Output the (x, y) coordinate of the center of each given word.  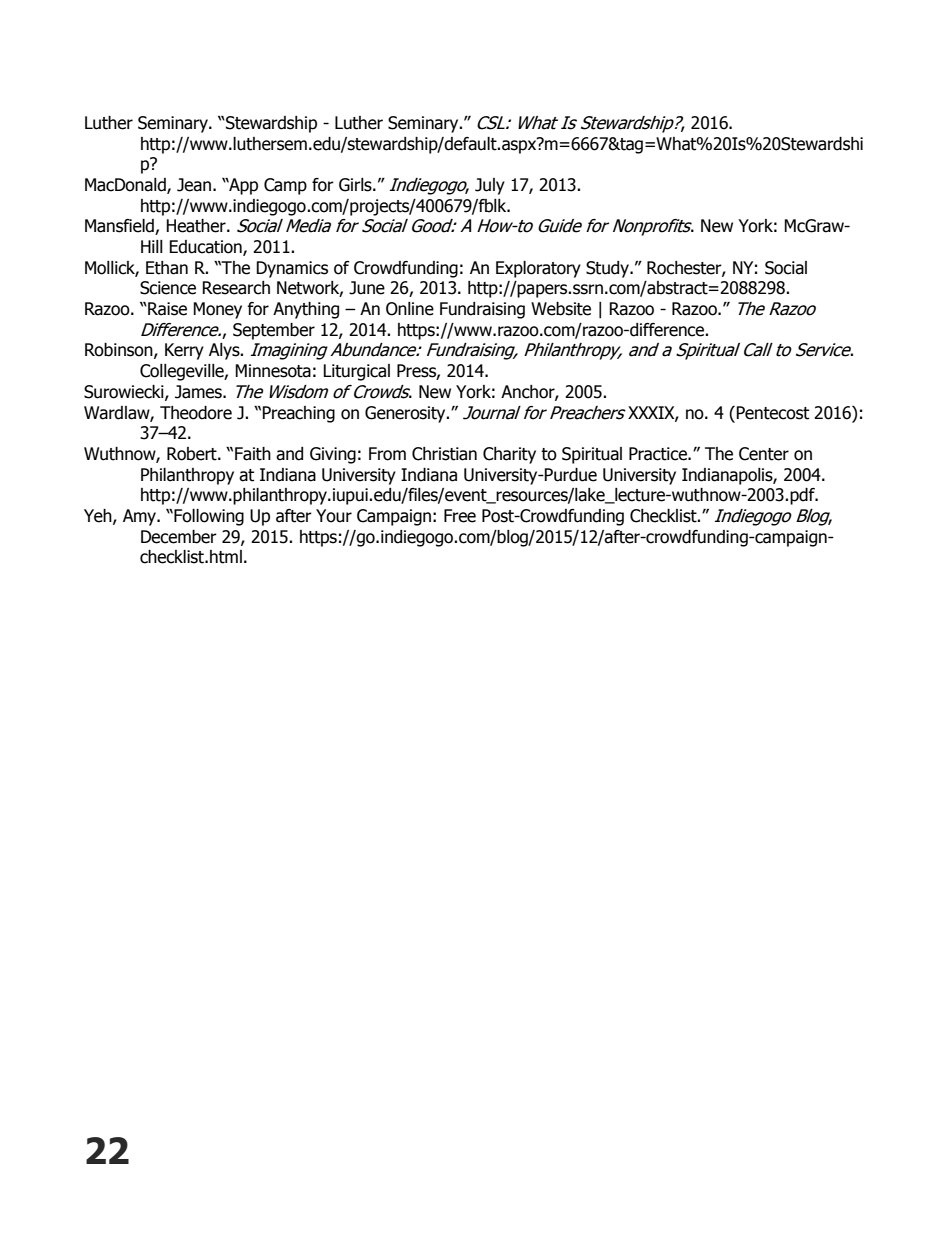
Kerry (184, 351)
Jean (194, 185)
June (367, 288)
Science (168, 288)
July (490, 186)
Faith (253, 454)
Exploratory (538, 269)
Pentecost (772, 413)
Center (764, 454)
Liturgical (356, 372)
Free (460, 516)
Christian (444, 454)
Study (608, 269)
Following (208, 517)
